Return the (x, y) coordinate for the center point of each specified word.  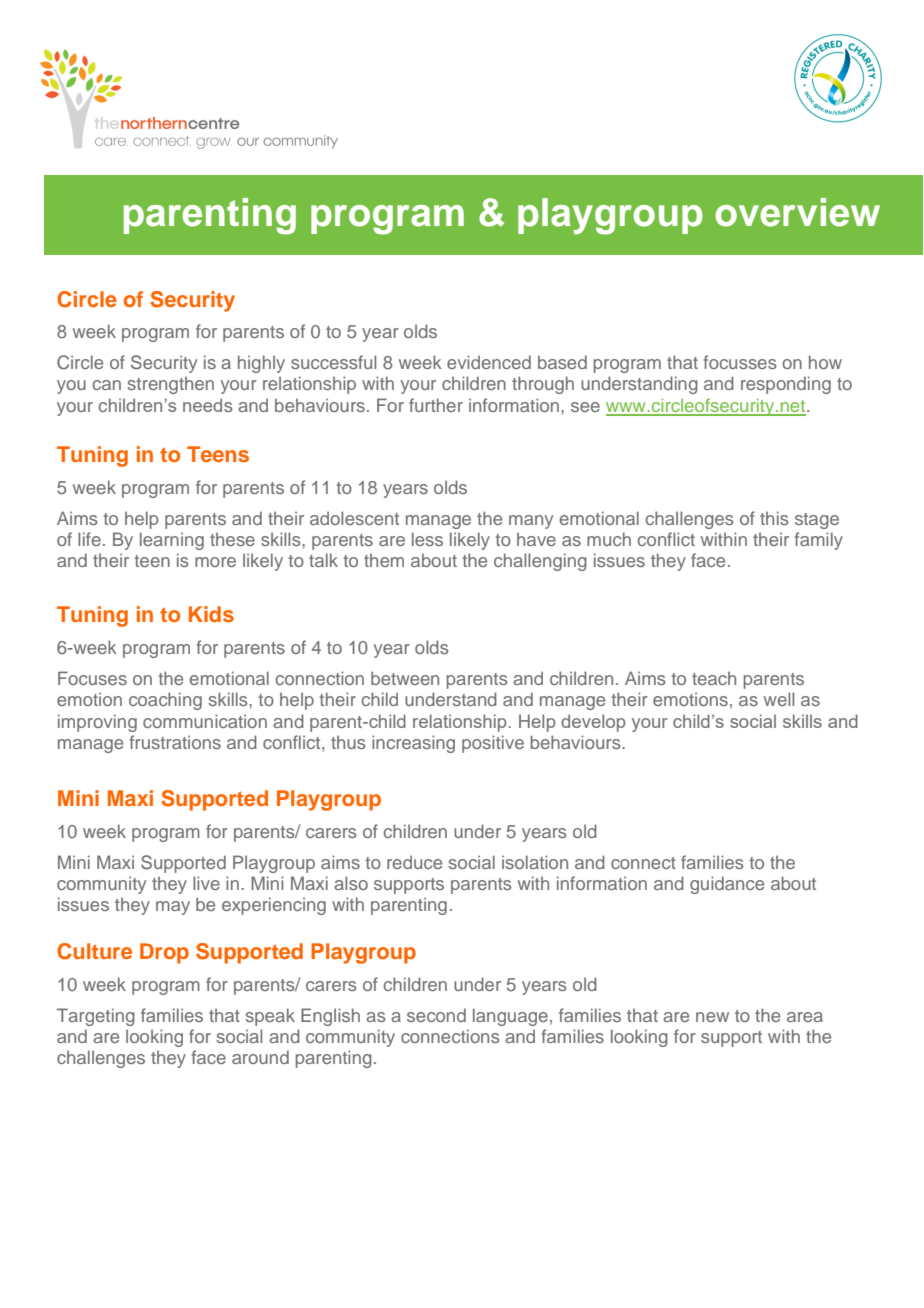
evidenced (489, 362)
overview (798, 212)
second (436, 1015)
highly (261, 364)
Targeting (96, 1017)
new (712, 1017)
